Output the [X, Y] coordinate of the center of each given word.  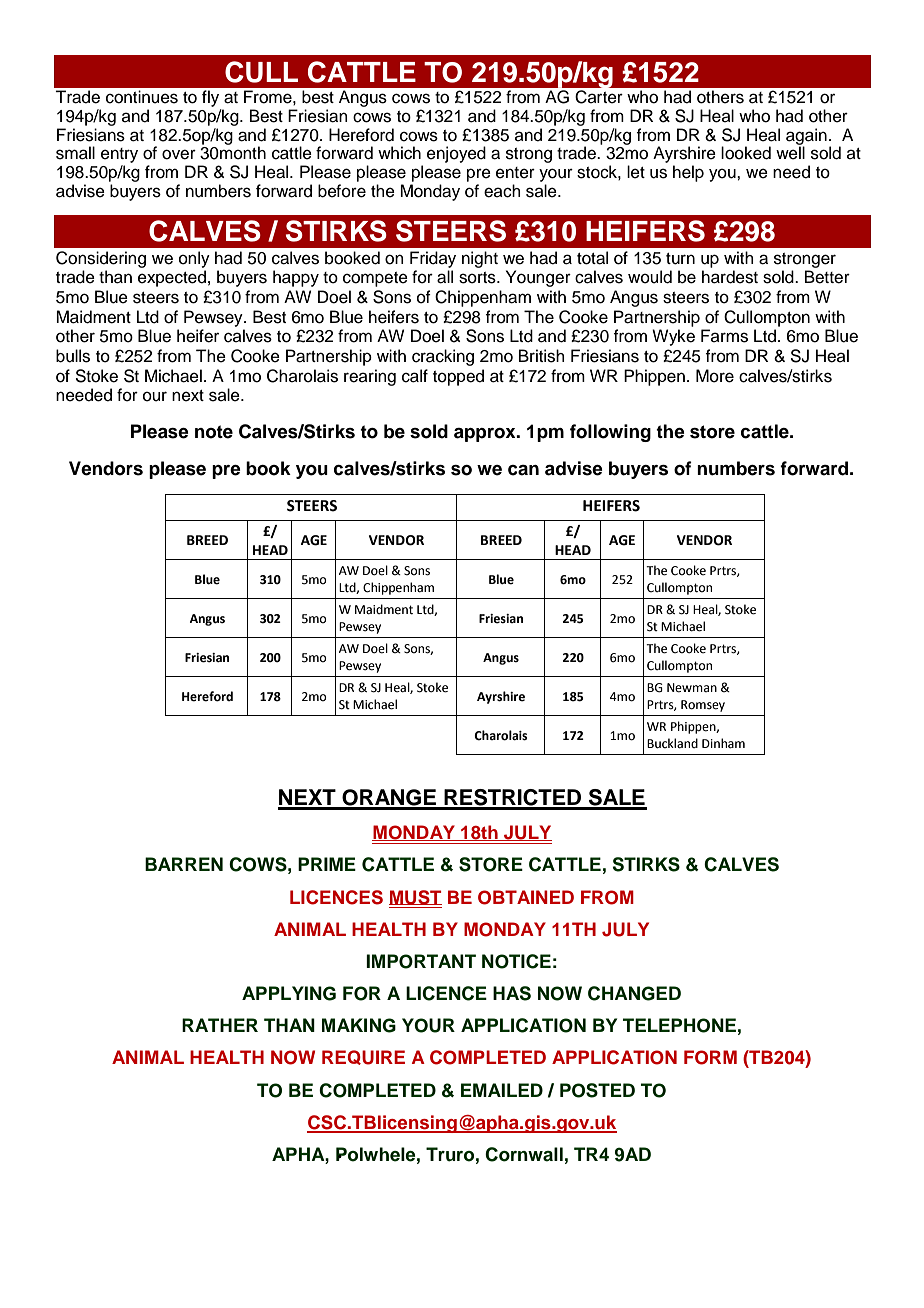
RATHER [220, 1025]
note [214, 432]
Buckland [672, 743]
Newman [692, 688]
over [179, 154]
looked [746, 153]
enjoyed [456, 154]
